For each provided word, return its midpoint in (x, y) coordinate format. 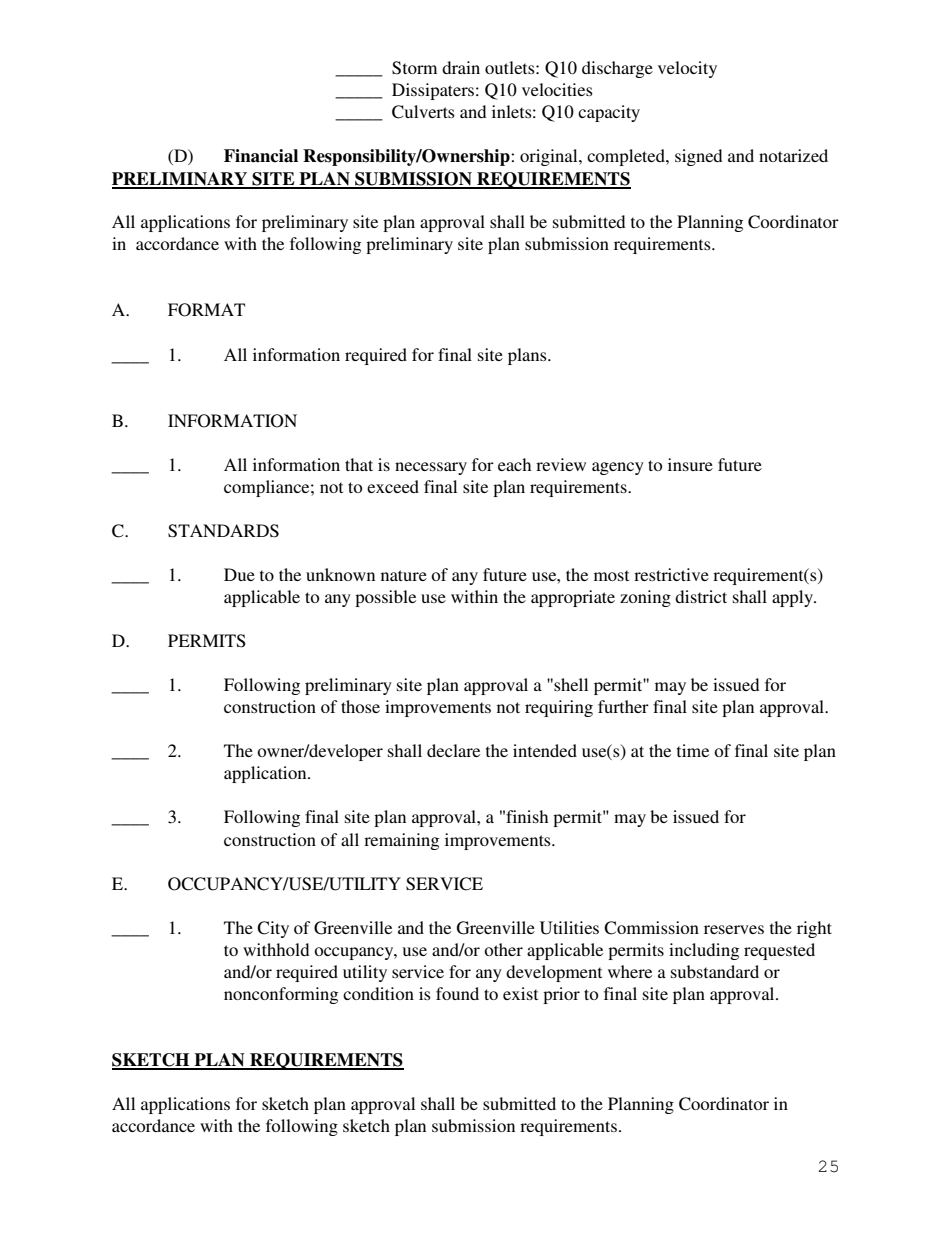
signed (698, 157)
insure (690, 464)
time (693, 750)
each (514, 464)
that (359, 464)
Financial (261, 156)
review (561, 464)
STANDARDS (223, 531)
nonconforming (281, 995)
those (360, 706)
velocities (557, 89)
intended (545, 750)
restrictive (671, 574)
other (503, 949)
